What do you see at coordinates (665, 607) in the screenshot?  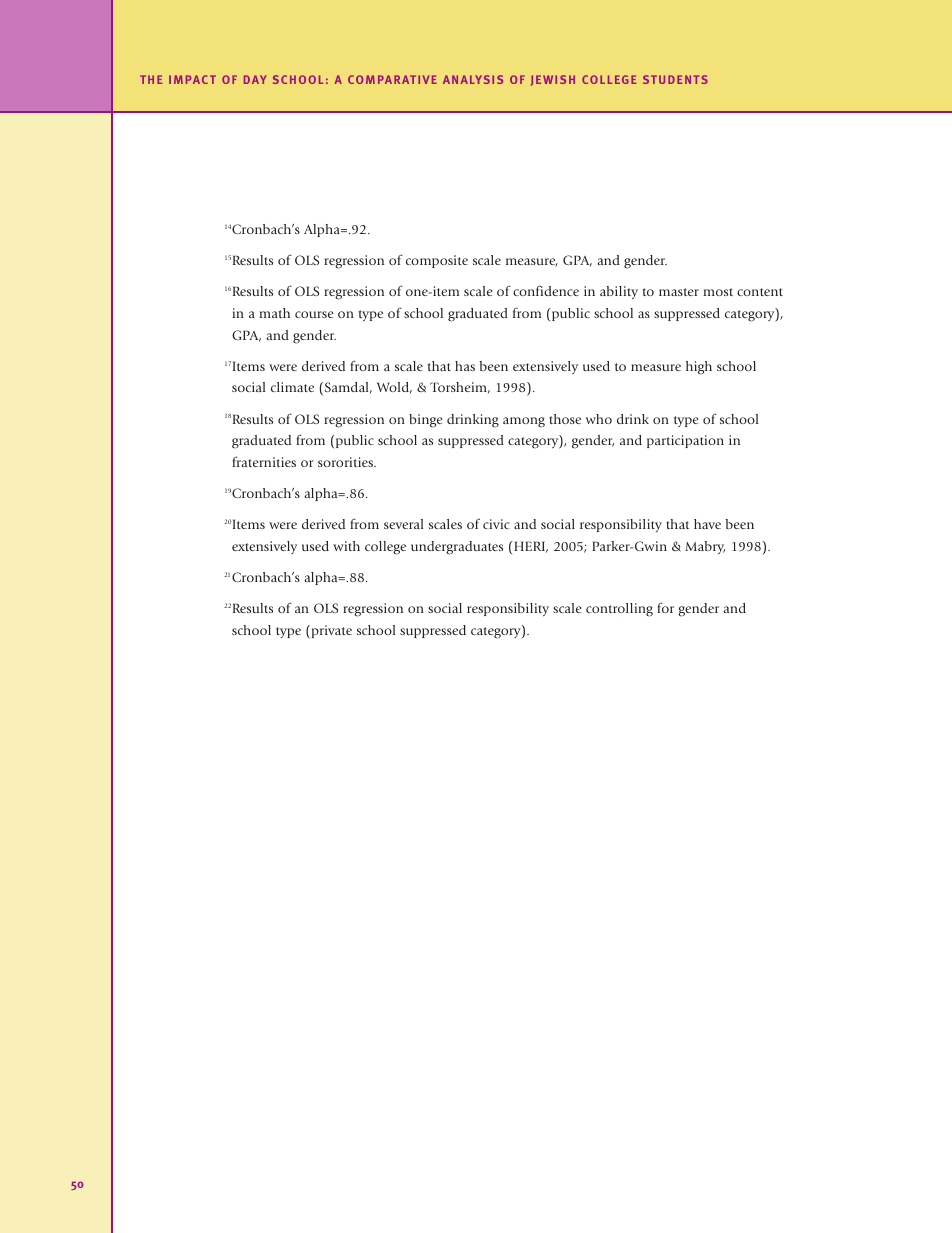 I see `for` at bounding box center [665, 607].
